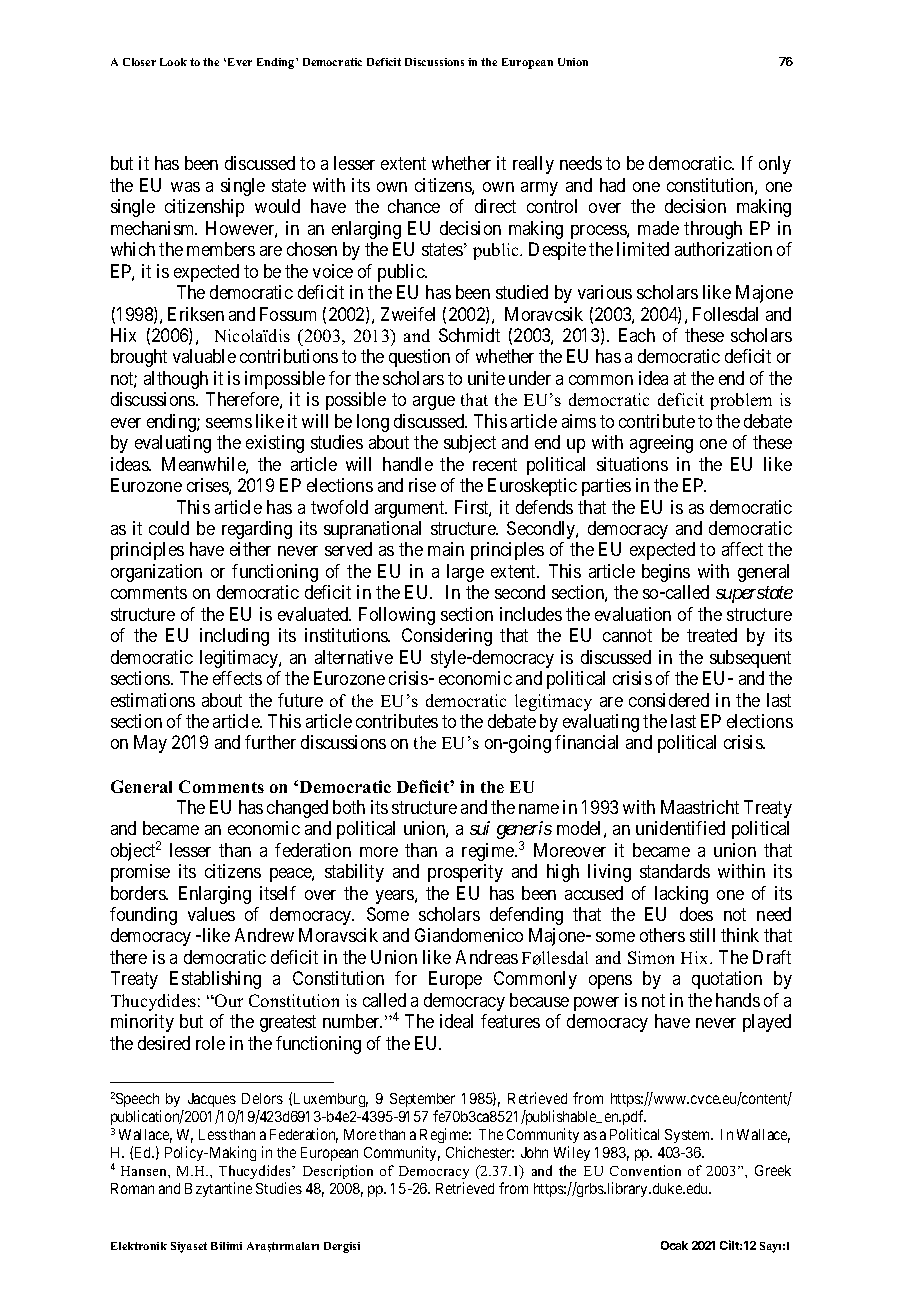 This document has height=1308, width=924. What do you see at coordinates (173, 62) in the document?
I see `Look` at bounding box center [173, 62].
